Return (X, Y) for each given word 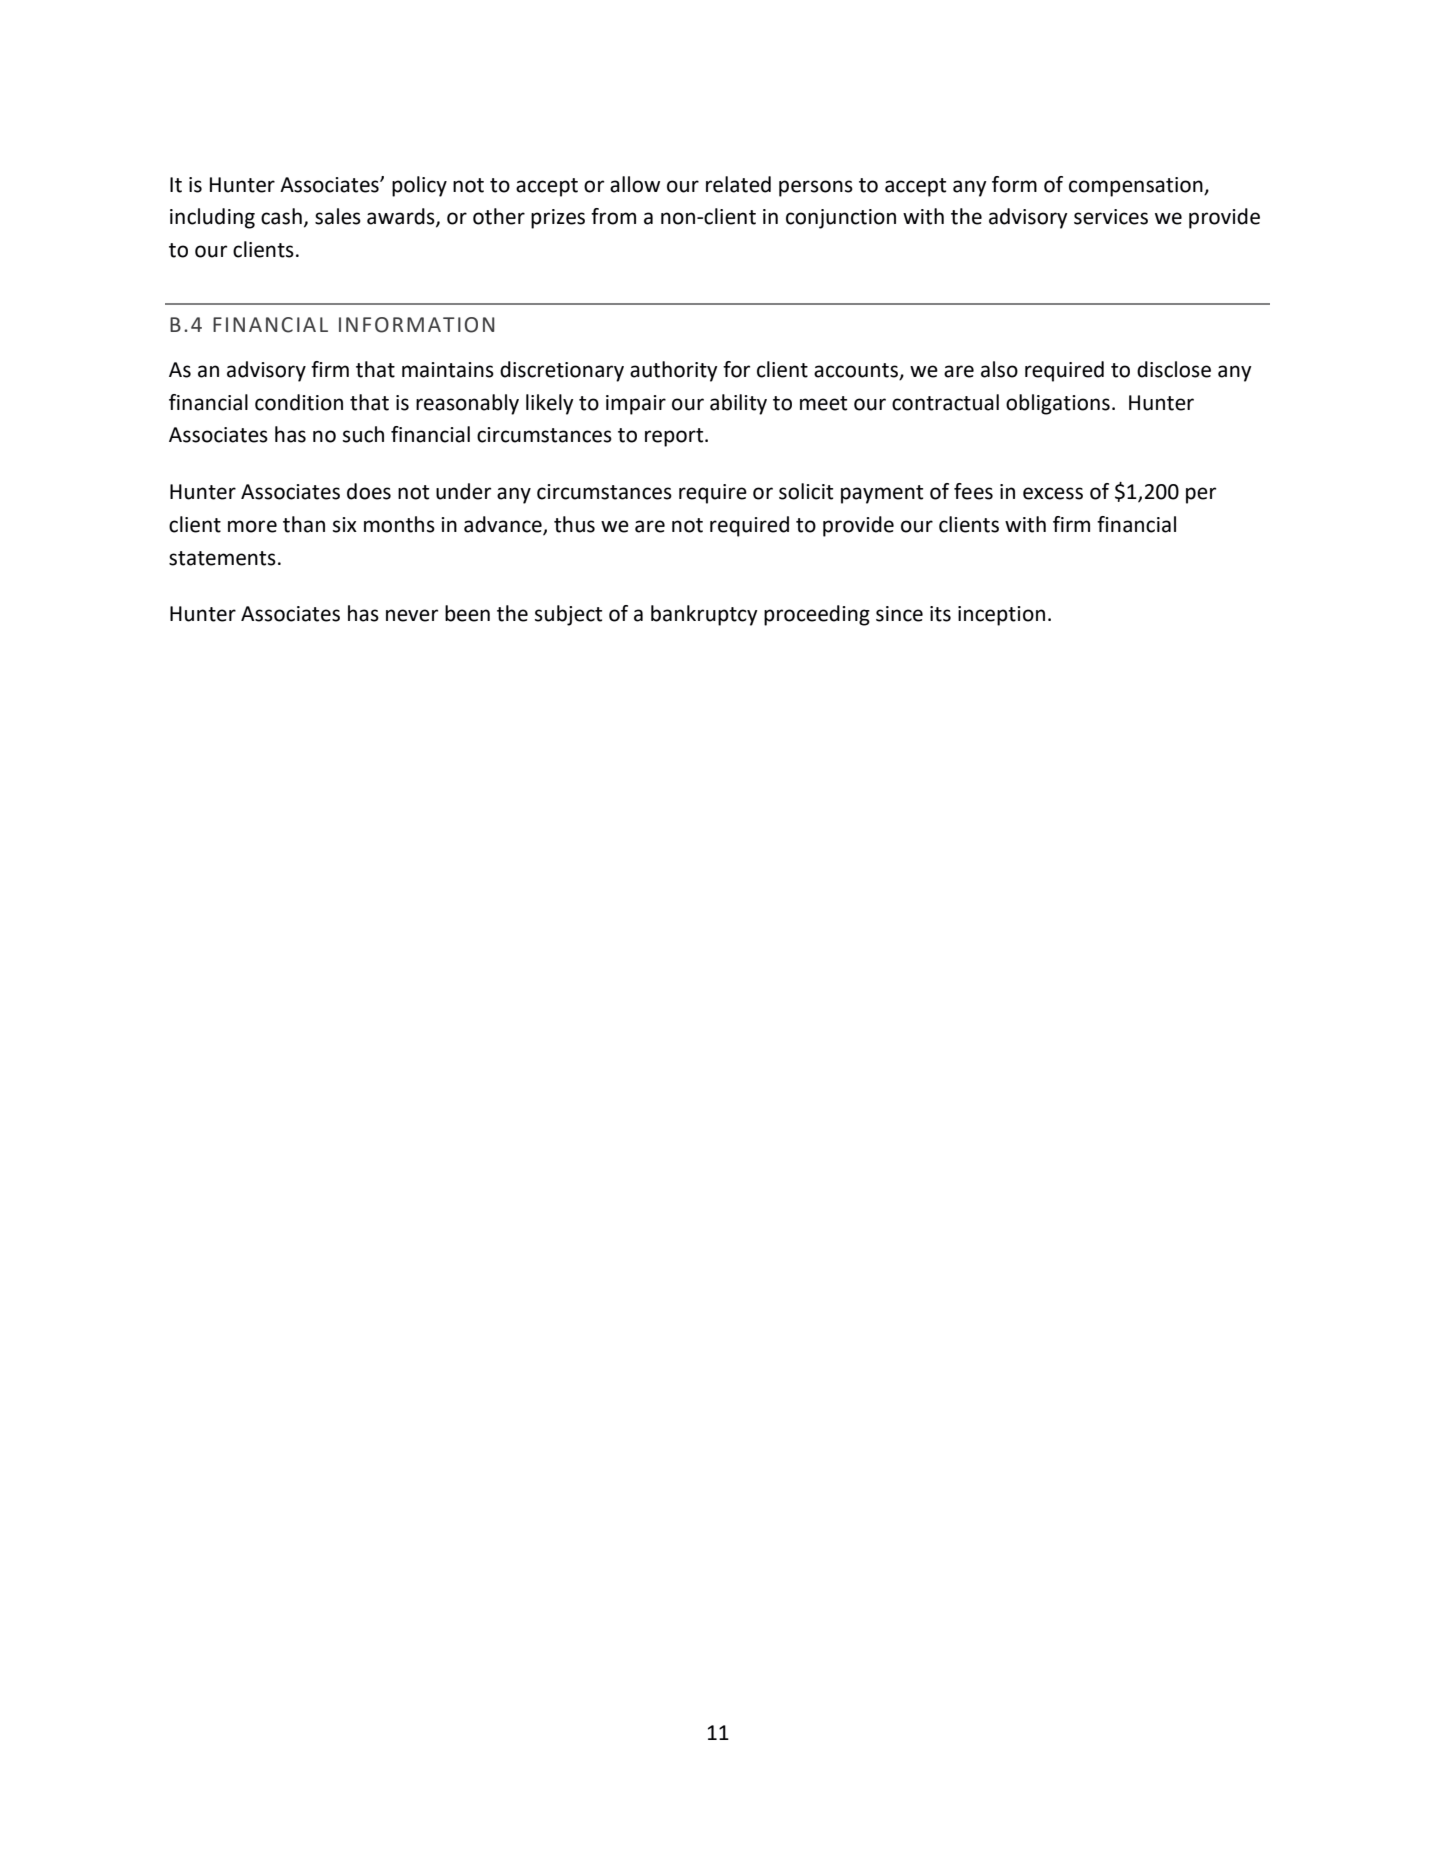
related (738, 184)
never (412, 615)
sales (338, 216)
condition (299, 402)
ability (738, 404)
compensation (1137, 187)
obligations (1058, 404)
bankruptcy (704, 615)
